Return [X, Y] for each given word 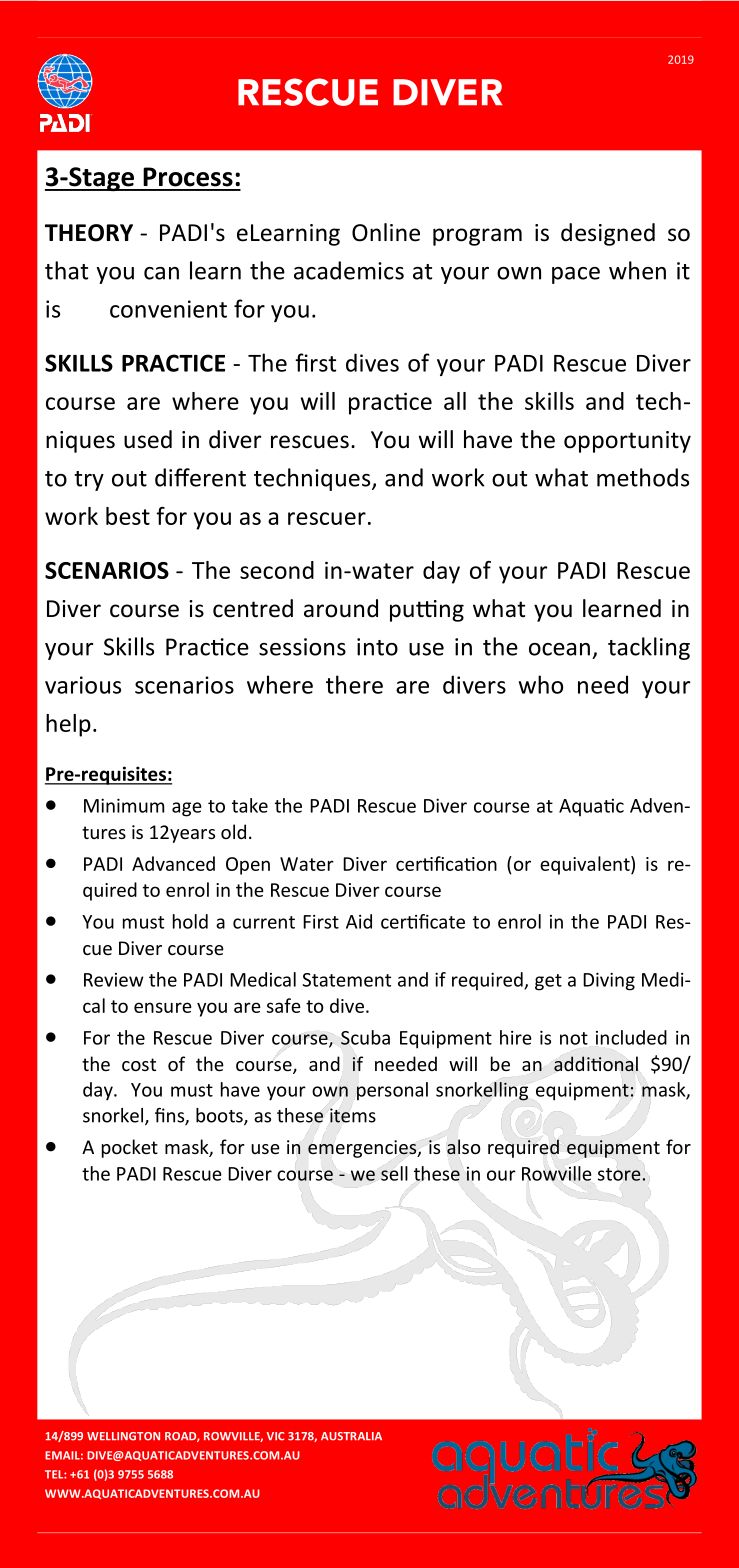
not [574, 1038]
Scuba [365, 1037]
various [83, 685]
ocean [559, 649]
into [377, 647]
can [161, 273]
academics [349, 270]
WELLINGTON [123, 1436]
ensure [163, 1007]
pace [576, 275]
